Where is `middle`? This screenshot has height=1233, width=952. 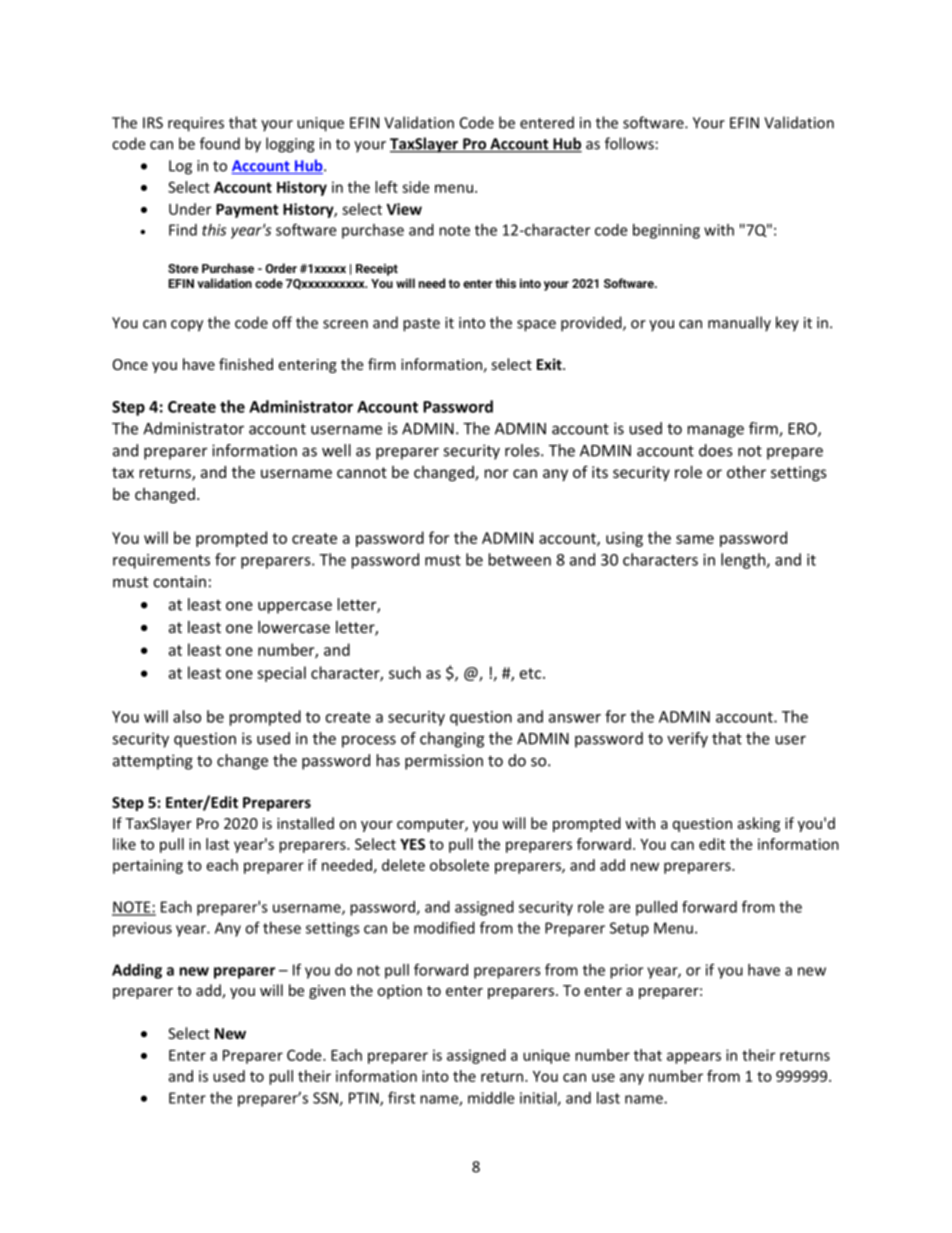 middle is located at coordinates (491, 1098).
